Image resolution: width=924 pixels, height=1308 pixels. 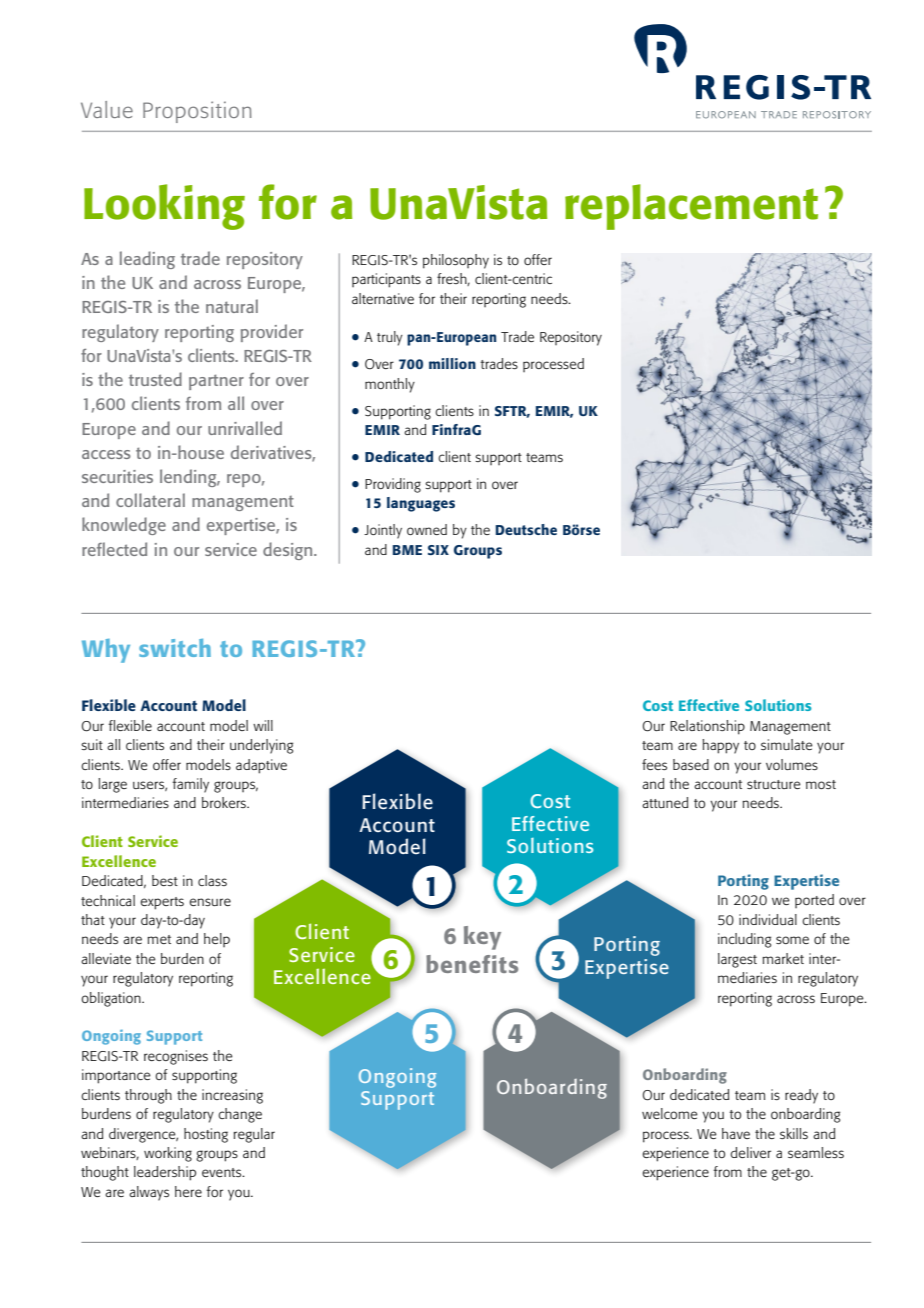 I want to click on working, so click(x=168, y=1154).
